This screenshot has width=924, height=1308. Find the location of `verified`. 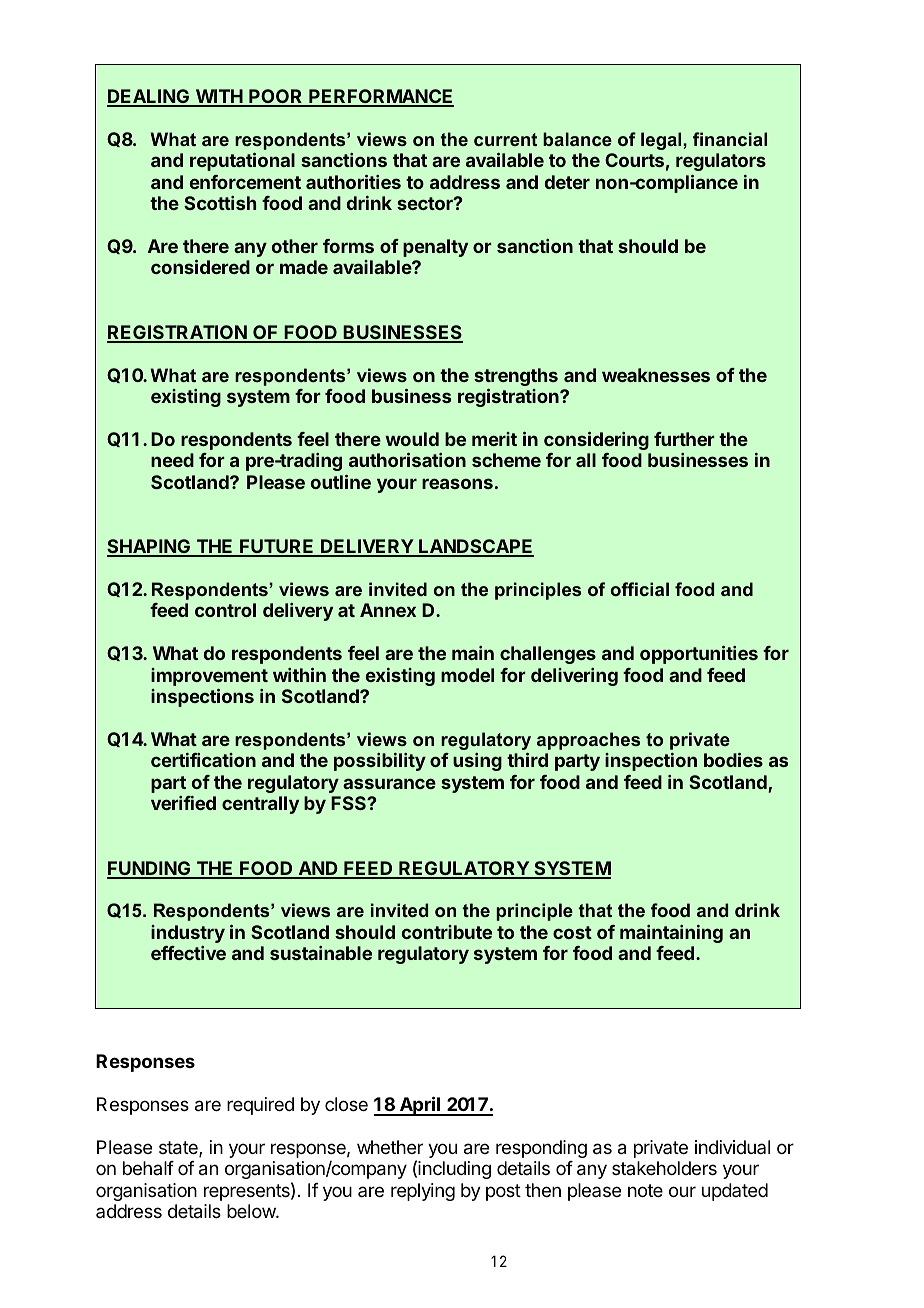

verified is located at coordinates (183, 803).
